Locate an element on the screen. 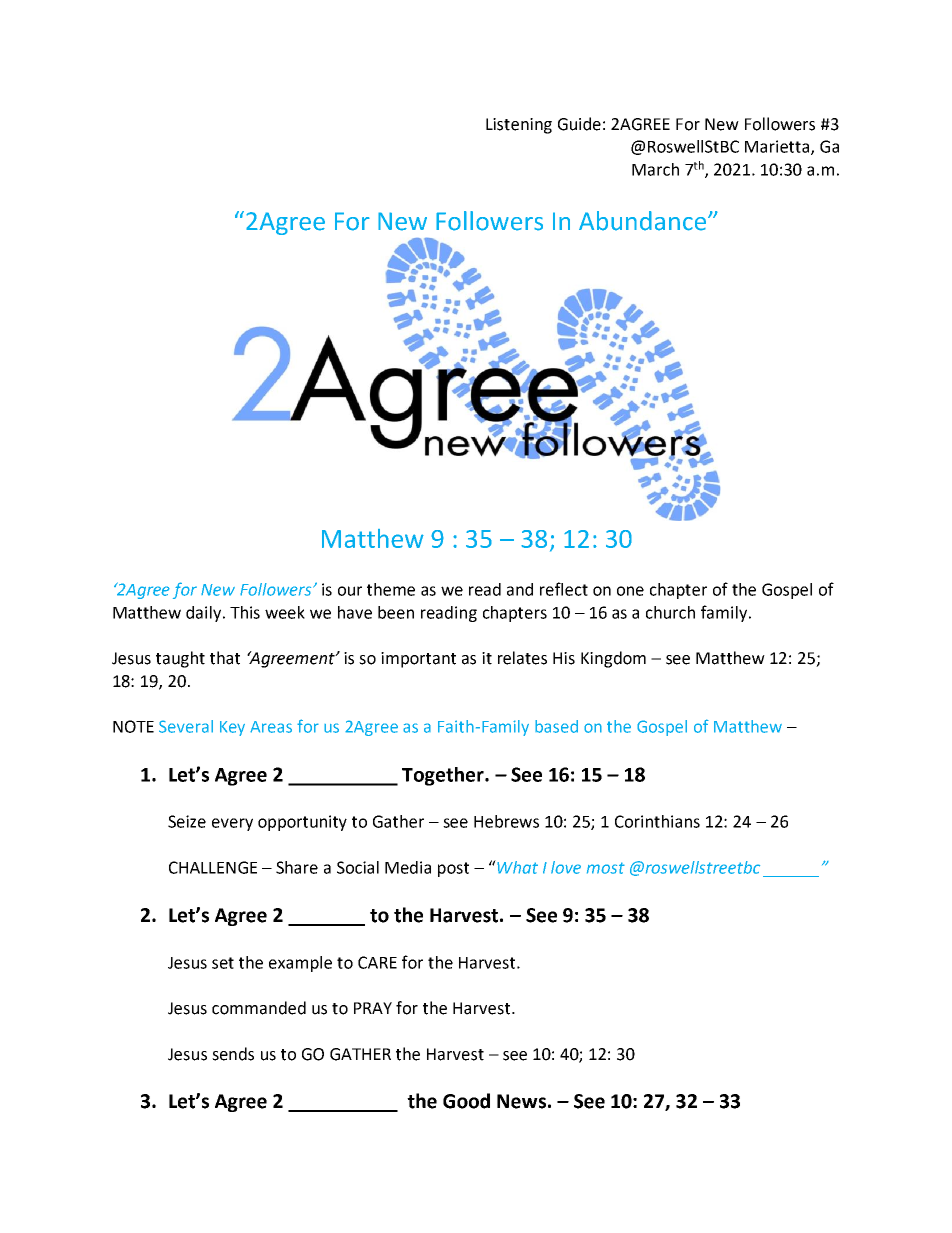 The height and width of the screenshot is (1233, 952). Listening is located at coordinates (519, 126).
